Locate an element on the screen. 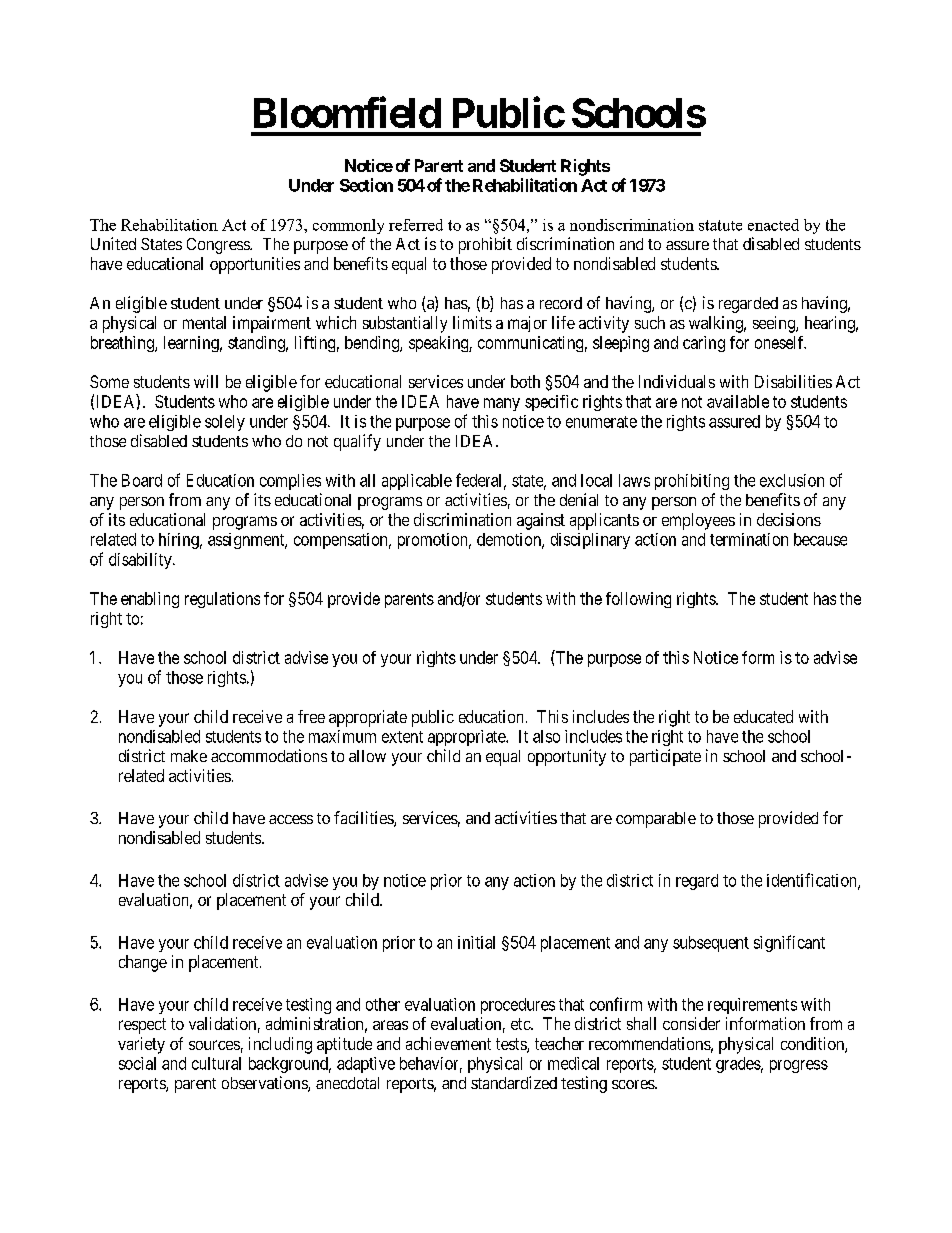 This screenshot has height=1233, width=952. regulations is located at coordinates (222, 600).
